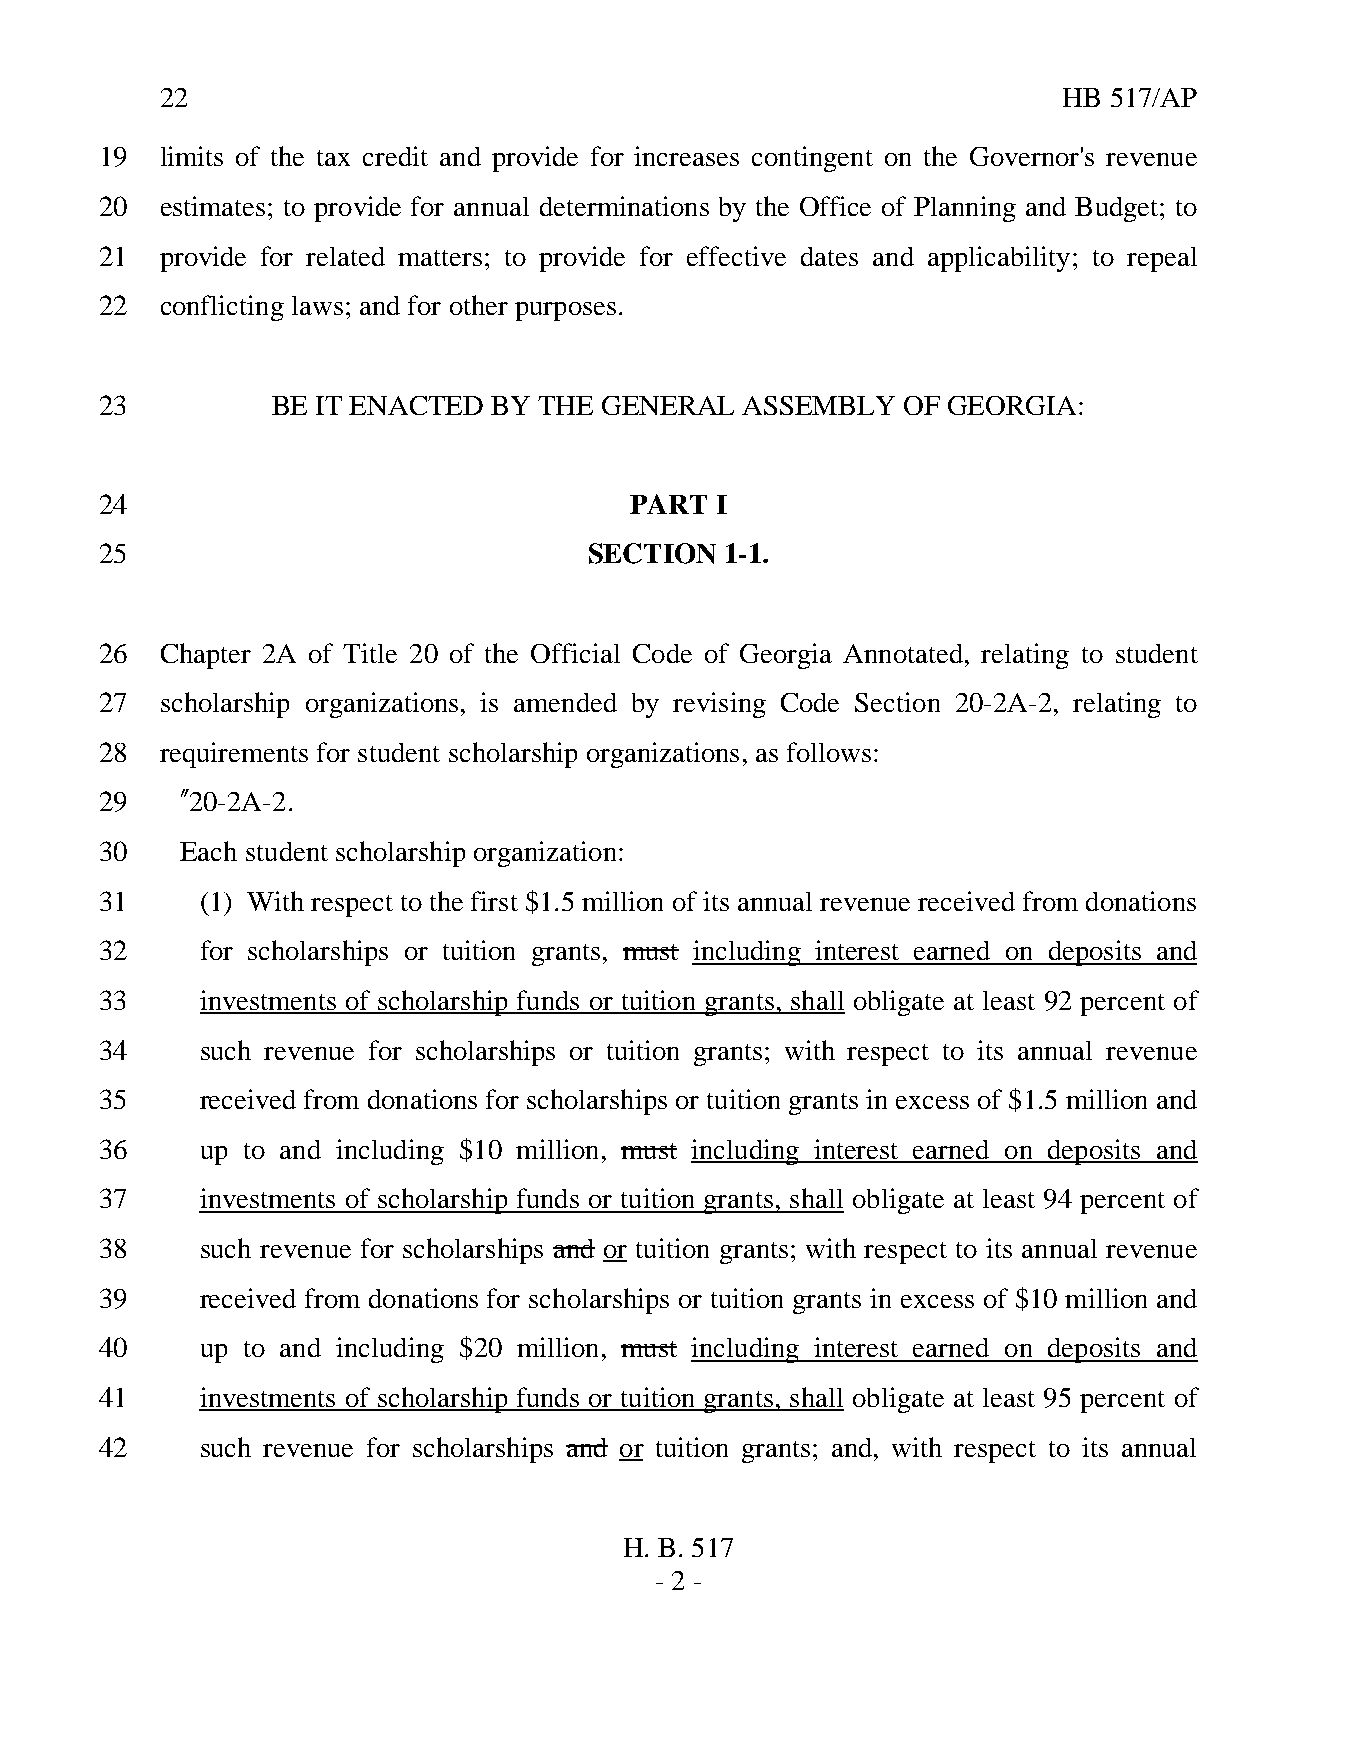  I want to click on Budget, so click(1118, 209).
